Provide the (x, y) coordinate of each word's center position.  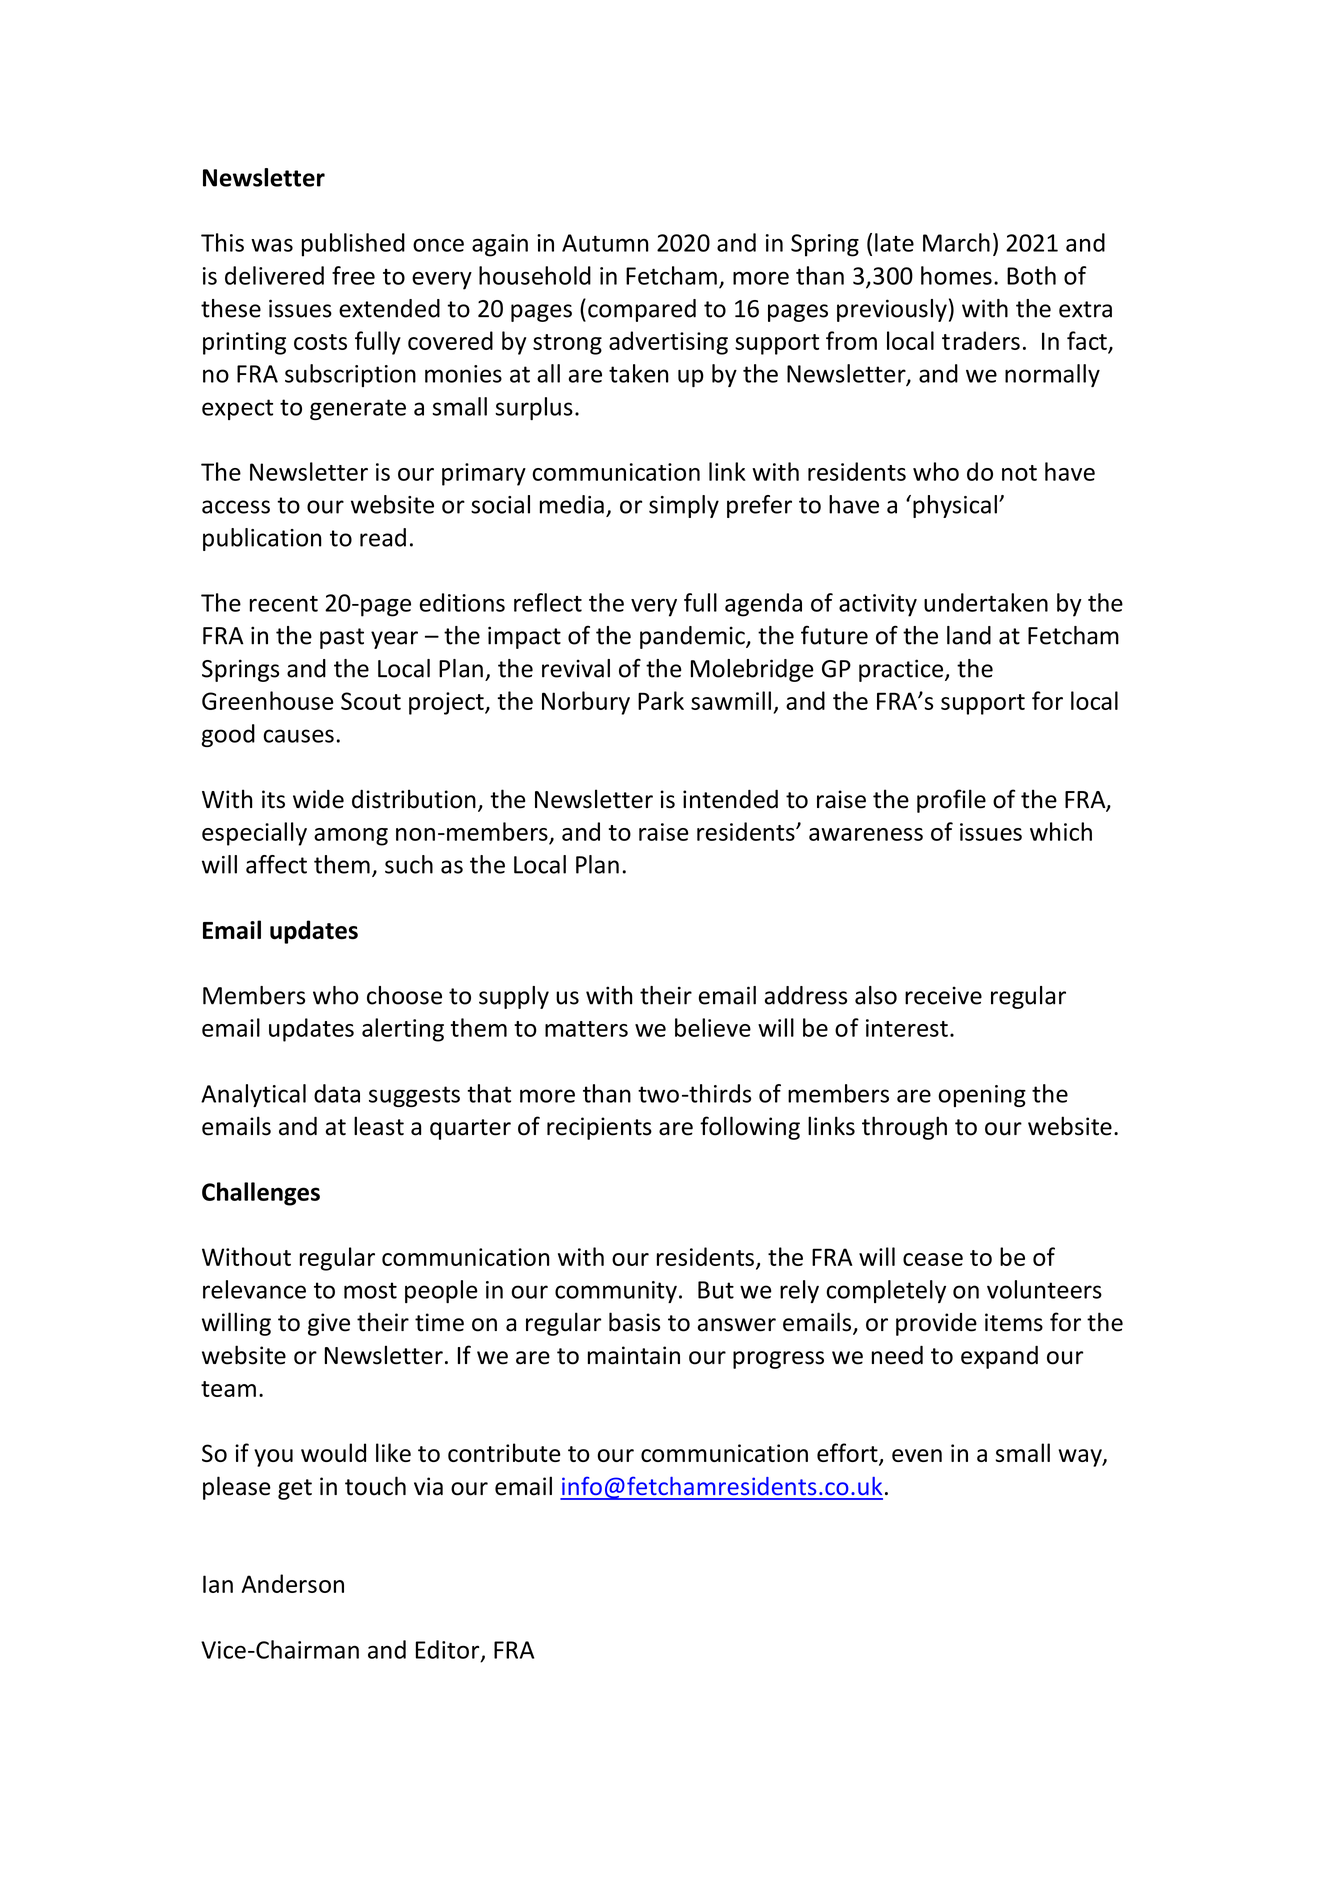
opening (982, 1096)
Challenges (261, 1194)
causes (298, 736)
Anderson (293, 1583)
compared (642, 310)
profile (951, 801)
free (353, 275)
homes (956, 275)
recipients (599, 1128)
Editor (449, 1650)
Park (661, 700)
